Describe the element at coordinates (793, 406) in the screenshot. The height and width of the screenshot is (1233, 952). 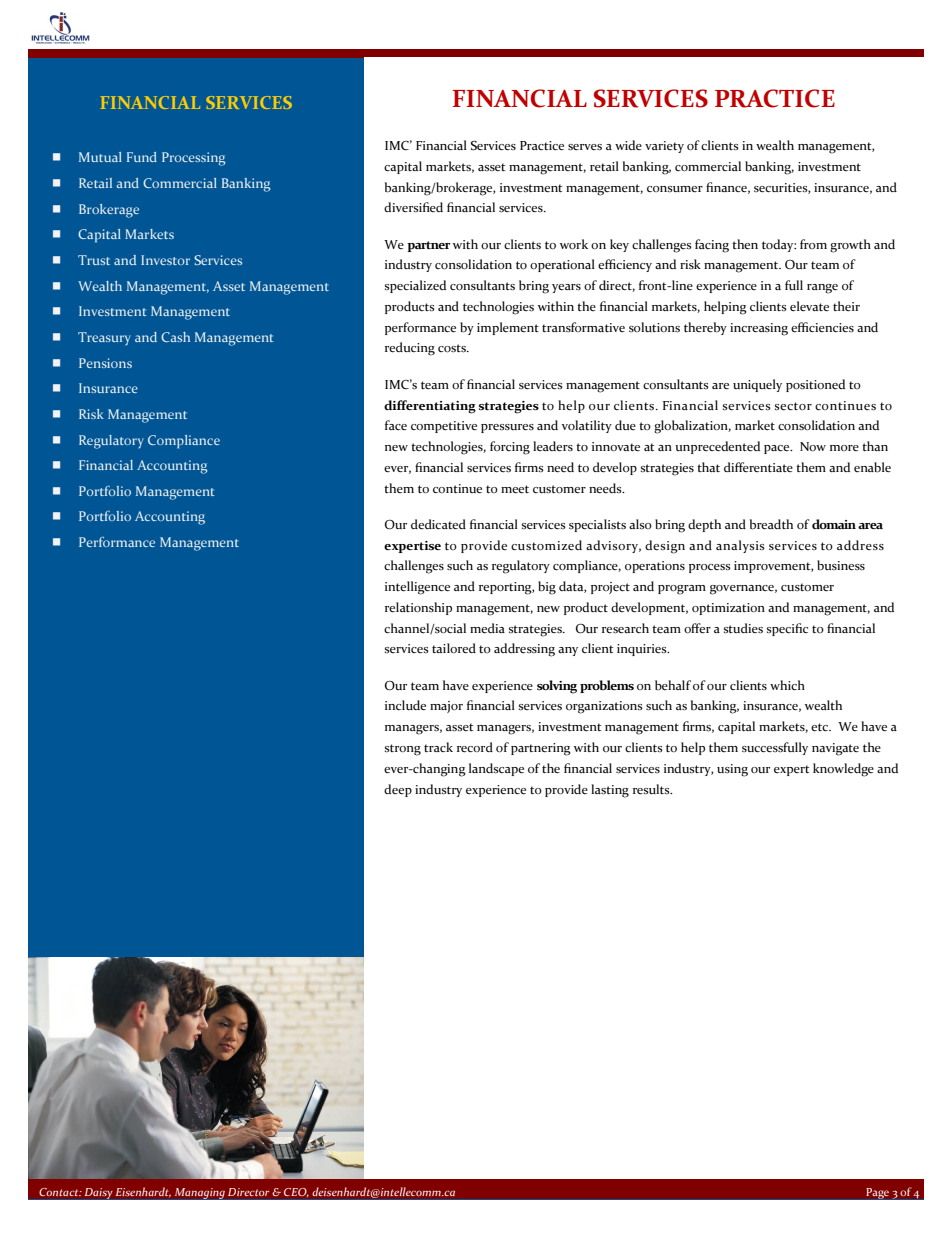
I see `sector` at that location.
